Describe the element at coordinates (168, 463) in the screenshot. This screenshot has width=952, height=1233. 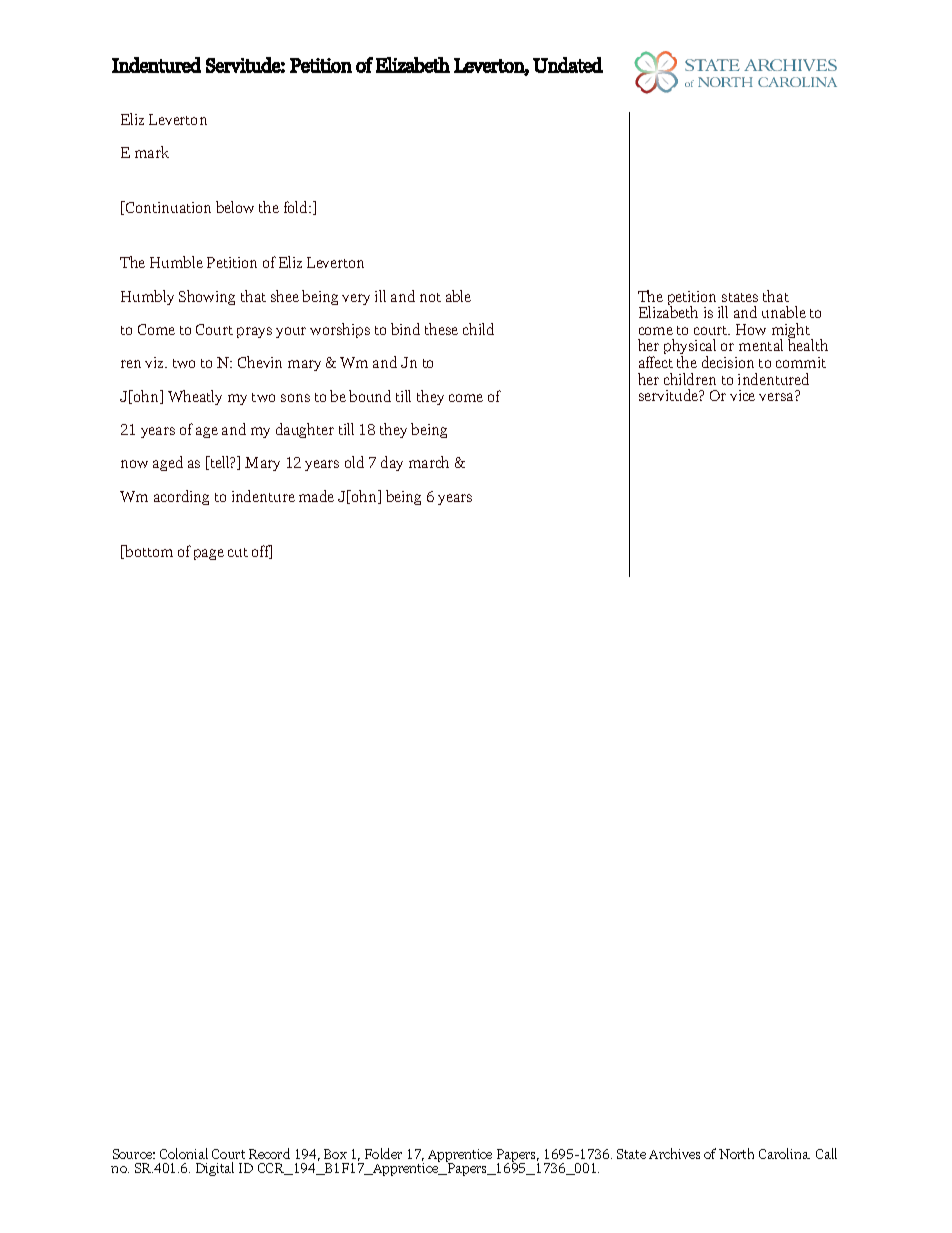
I see `aged` at that location.
